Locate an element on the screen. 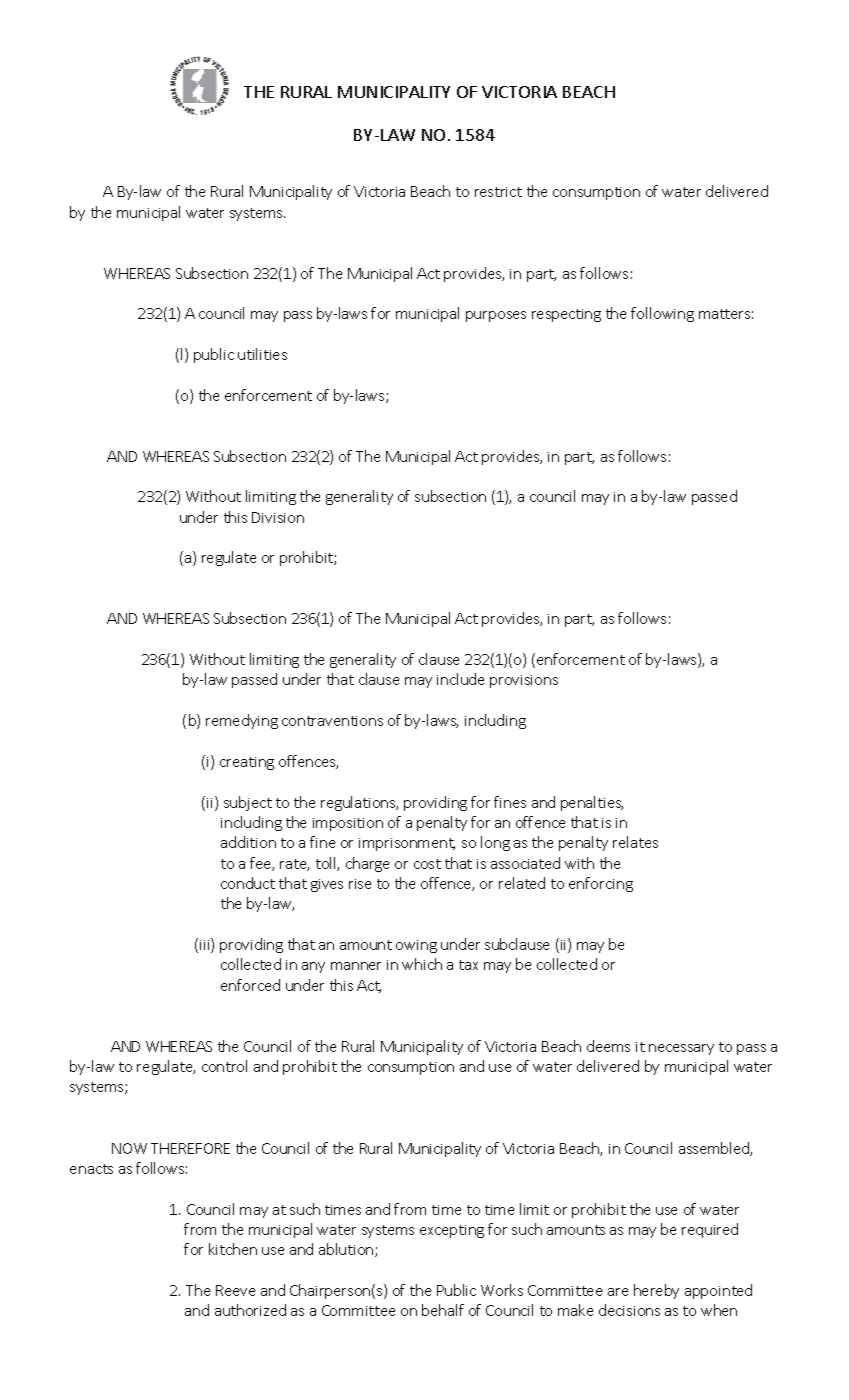 The image size is (849, 1400). regulations is located at coordinates (359, 803).
